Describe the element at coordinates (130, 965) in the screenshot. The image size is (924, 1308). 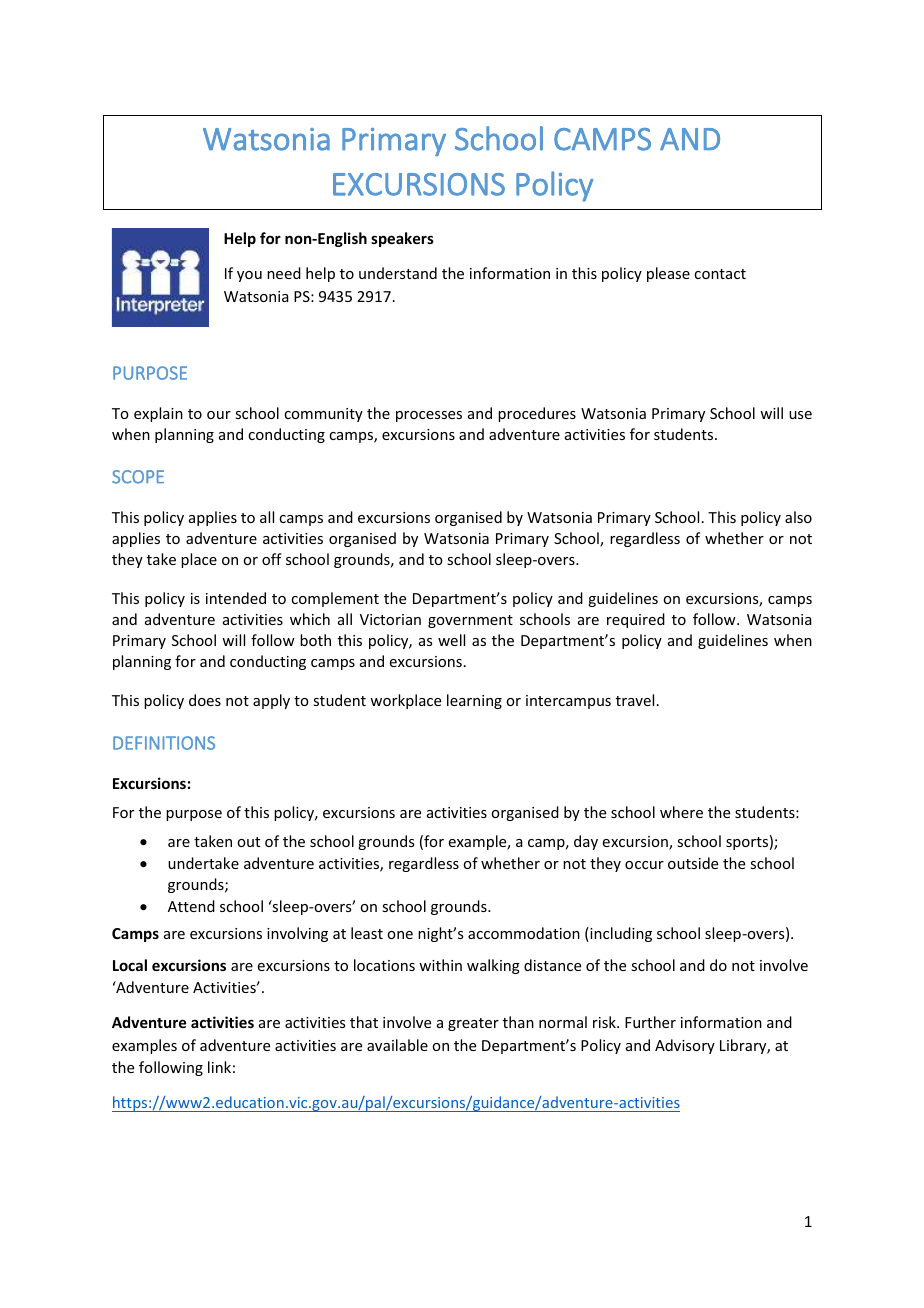
I see `Local` at that location.
